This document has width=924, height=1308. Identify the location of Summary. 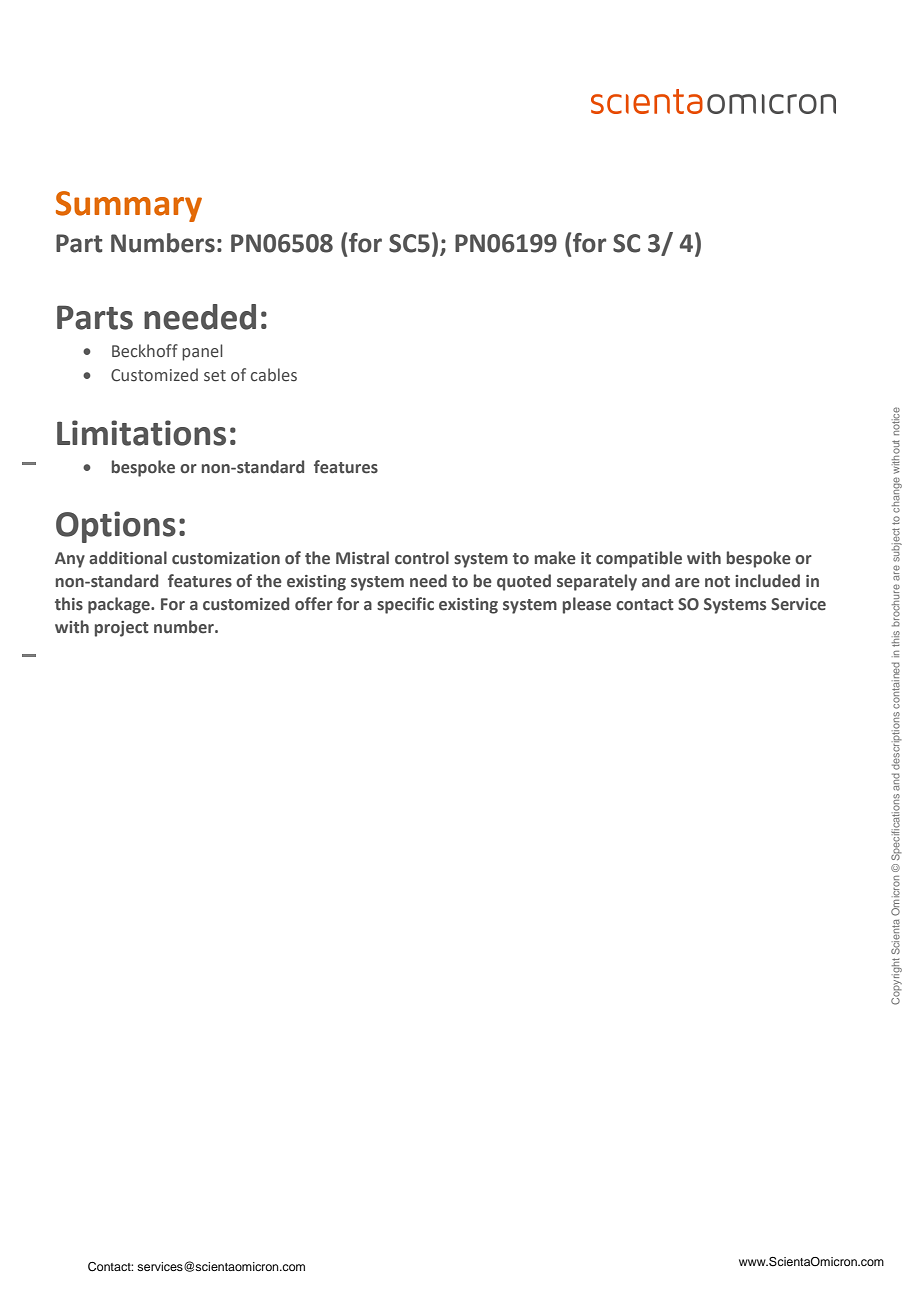
(129, 206).
